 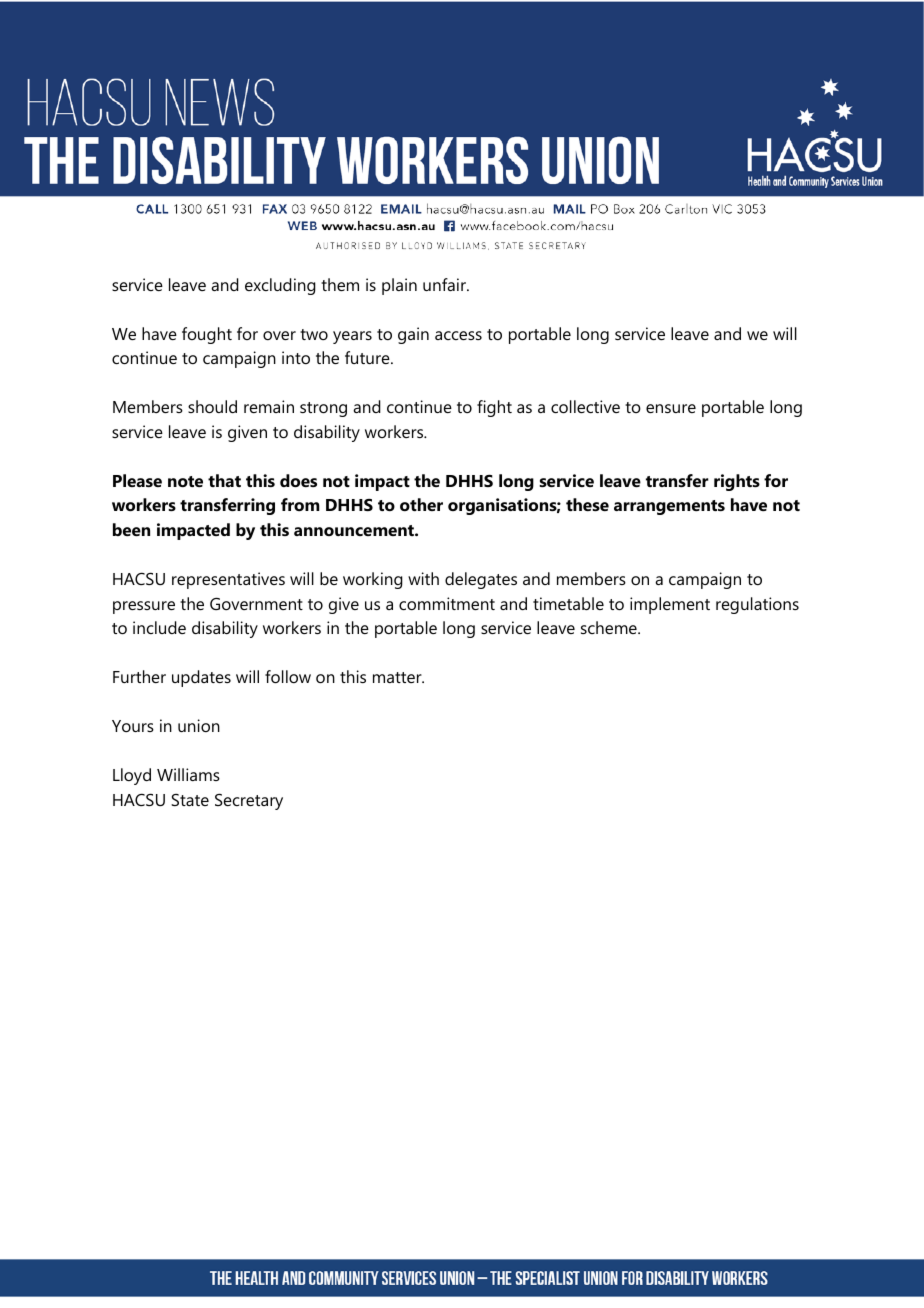 I want to click on fight, so click(x=494, y=408).
